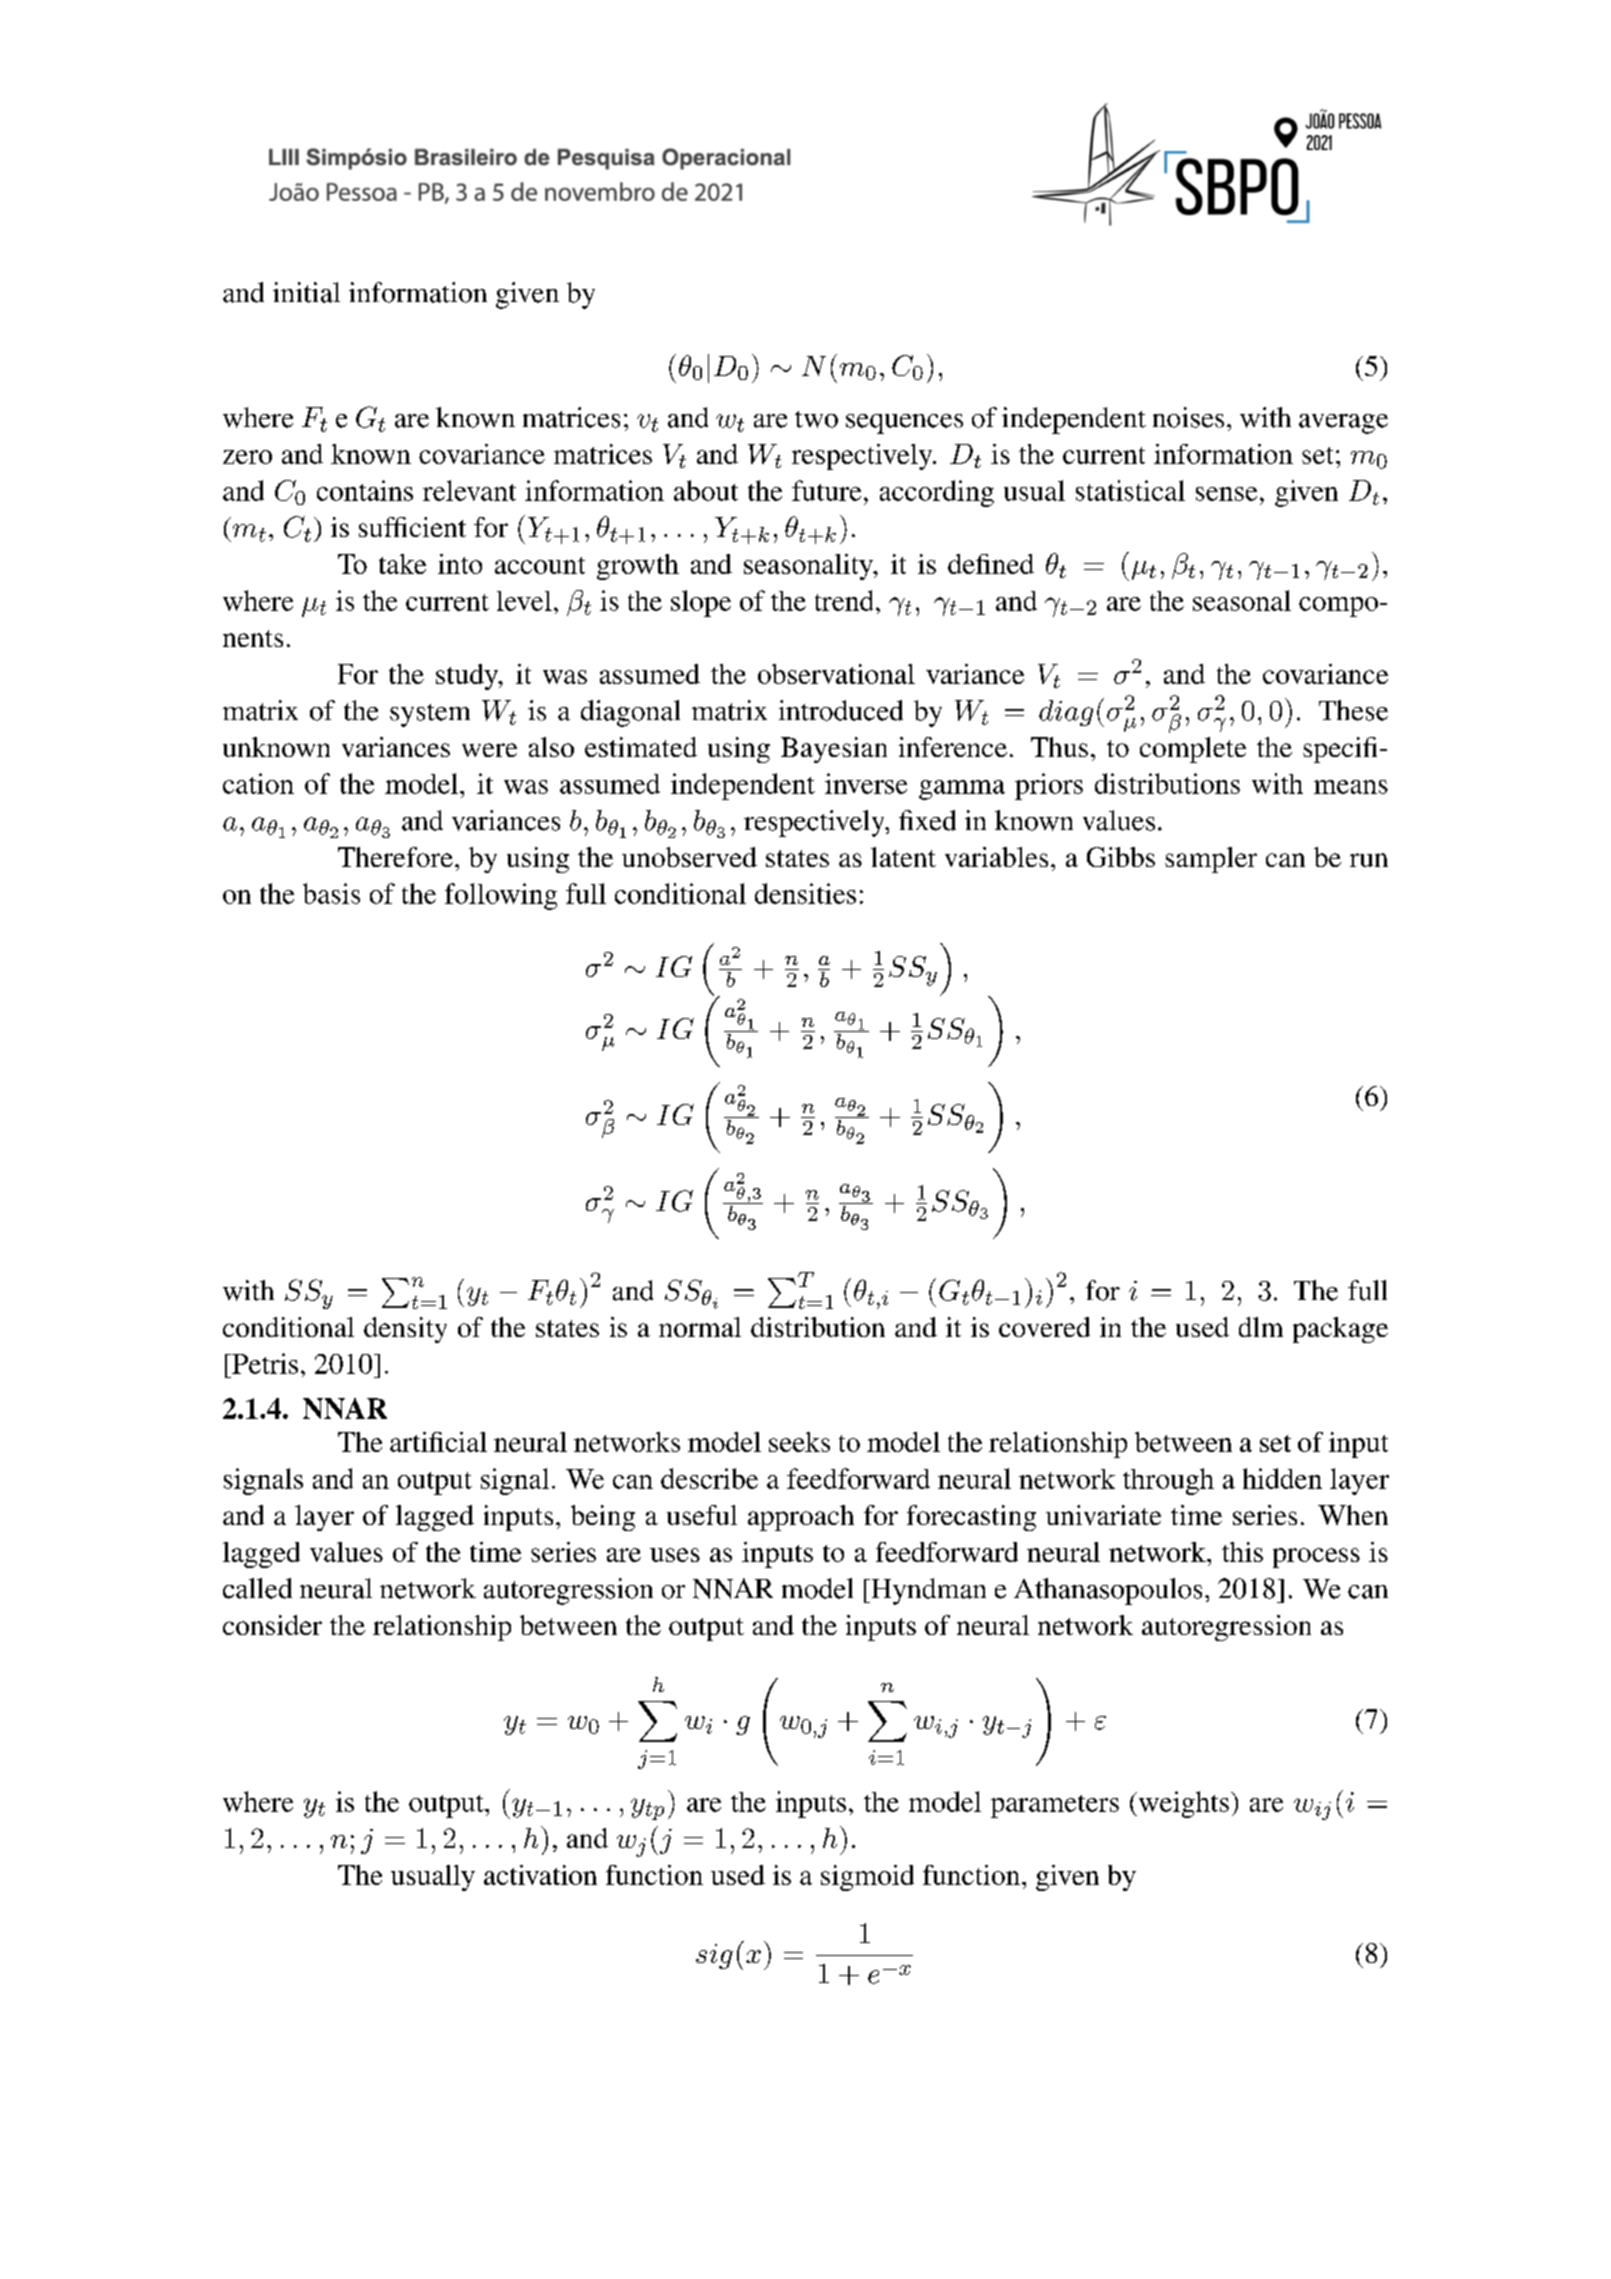 The width and height of the page is (1611, 2279). Describe the element at coordinates (1211, 860) in the page. I see `sampler` at that location.
